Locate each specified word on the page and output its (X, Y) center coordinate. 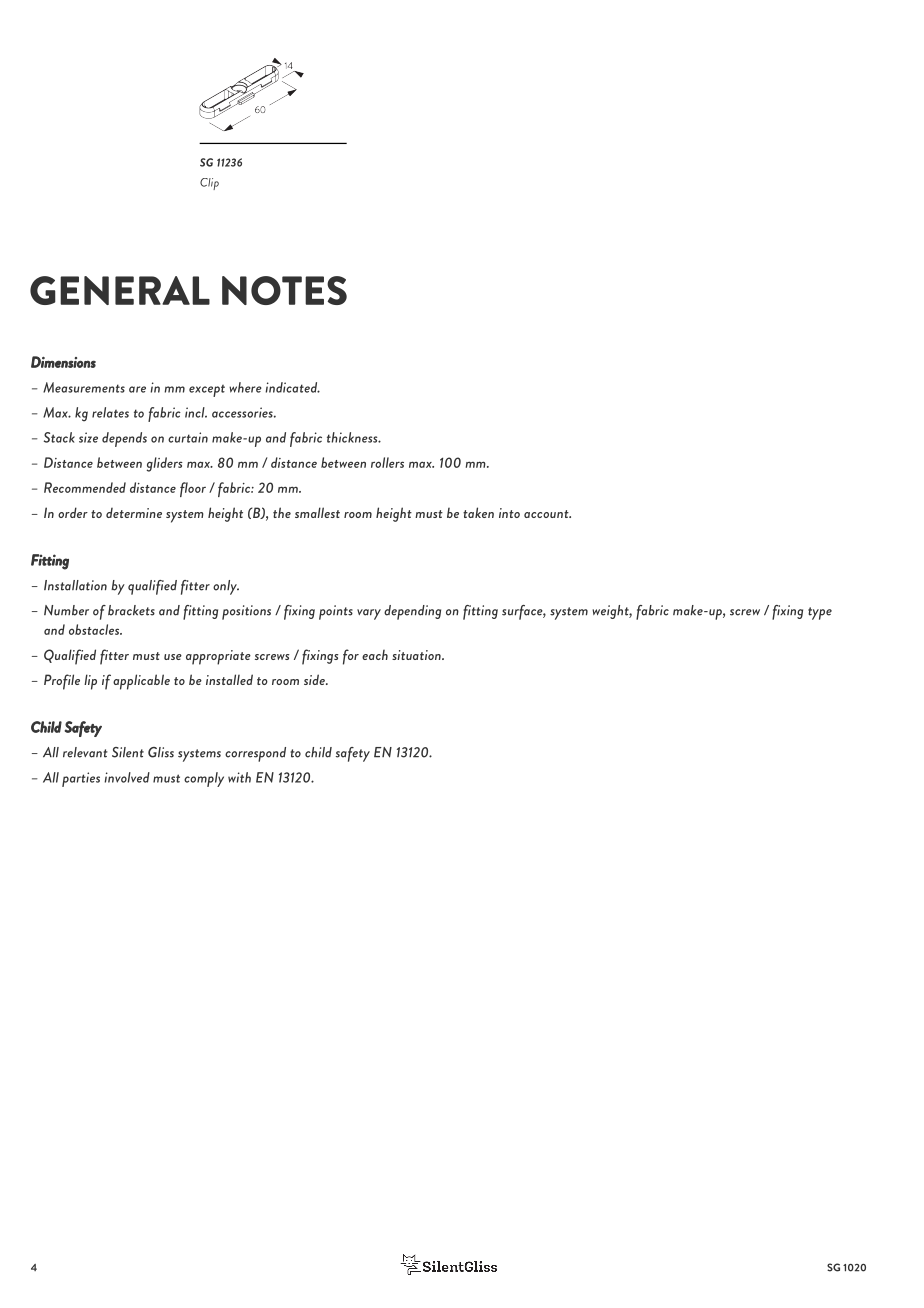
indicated (292, 387)
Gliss (161, 752)
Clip (209, 184)
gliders (165, 464)
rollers (387, 462)
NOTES (284, 290)
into (509, 513)
